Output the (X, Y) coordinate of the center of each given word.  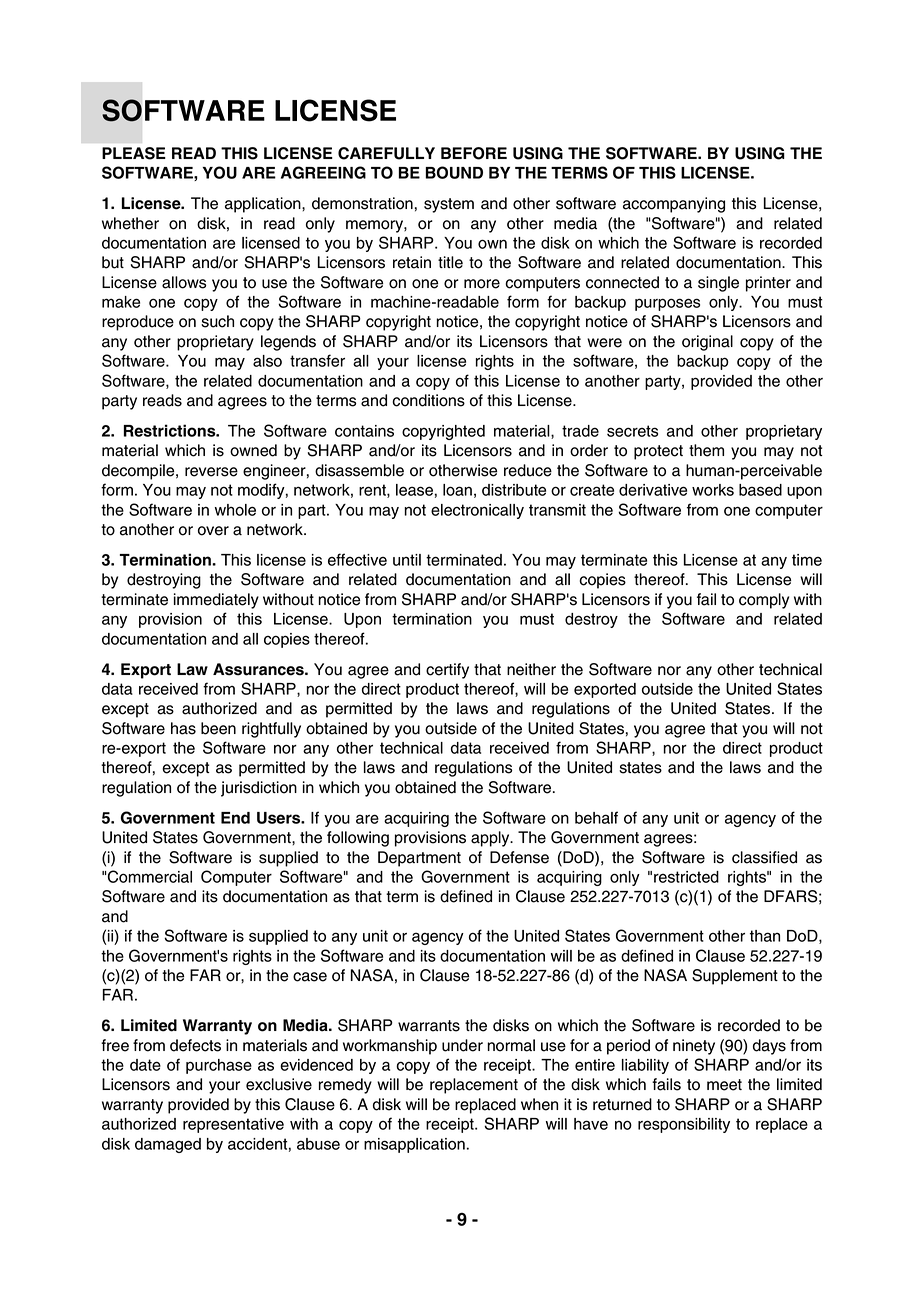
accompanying (674, 205)
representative (233, 1125)
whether (130, 223)
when (539, 1104)
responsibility (684, 1125)
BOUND (454, 172)
